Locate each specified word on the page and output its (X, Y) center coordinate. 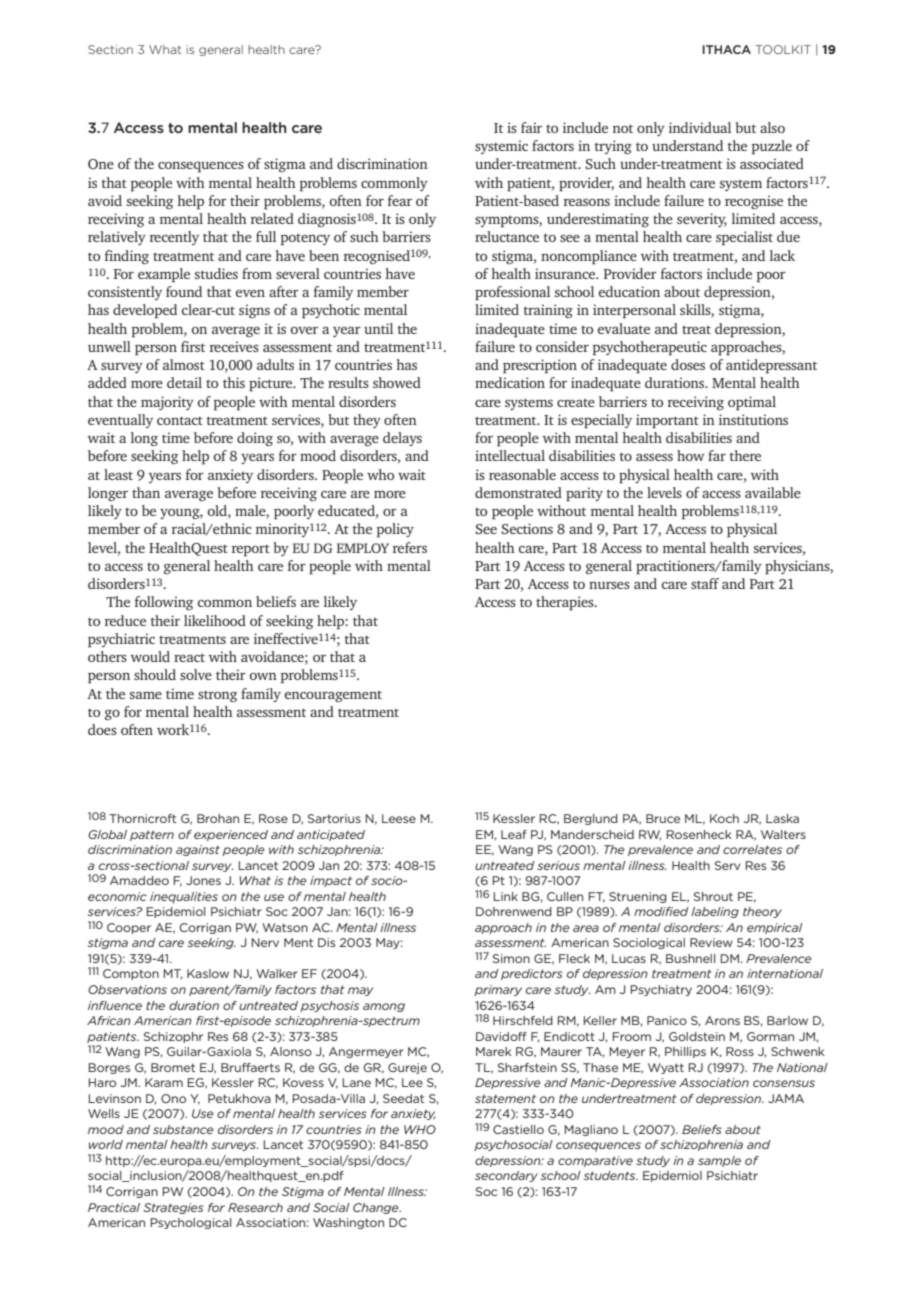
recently (174, 238)
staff (705, 583)
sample (719, 1161)
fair (531, 127)
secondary (506, 1176)
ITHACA (726, 49)
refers (410, 547)
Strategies (173, 1208)
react (189, 657)
